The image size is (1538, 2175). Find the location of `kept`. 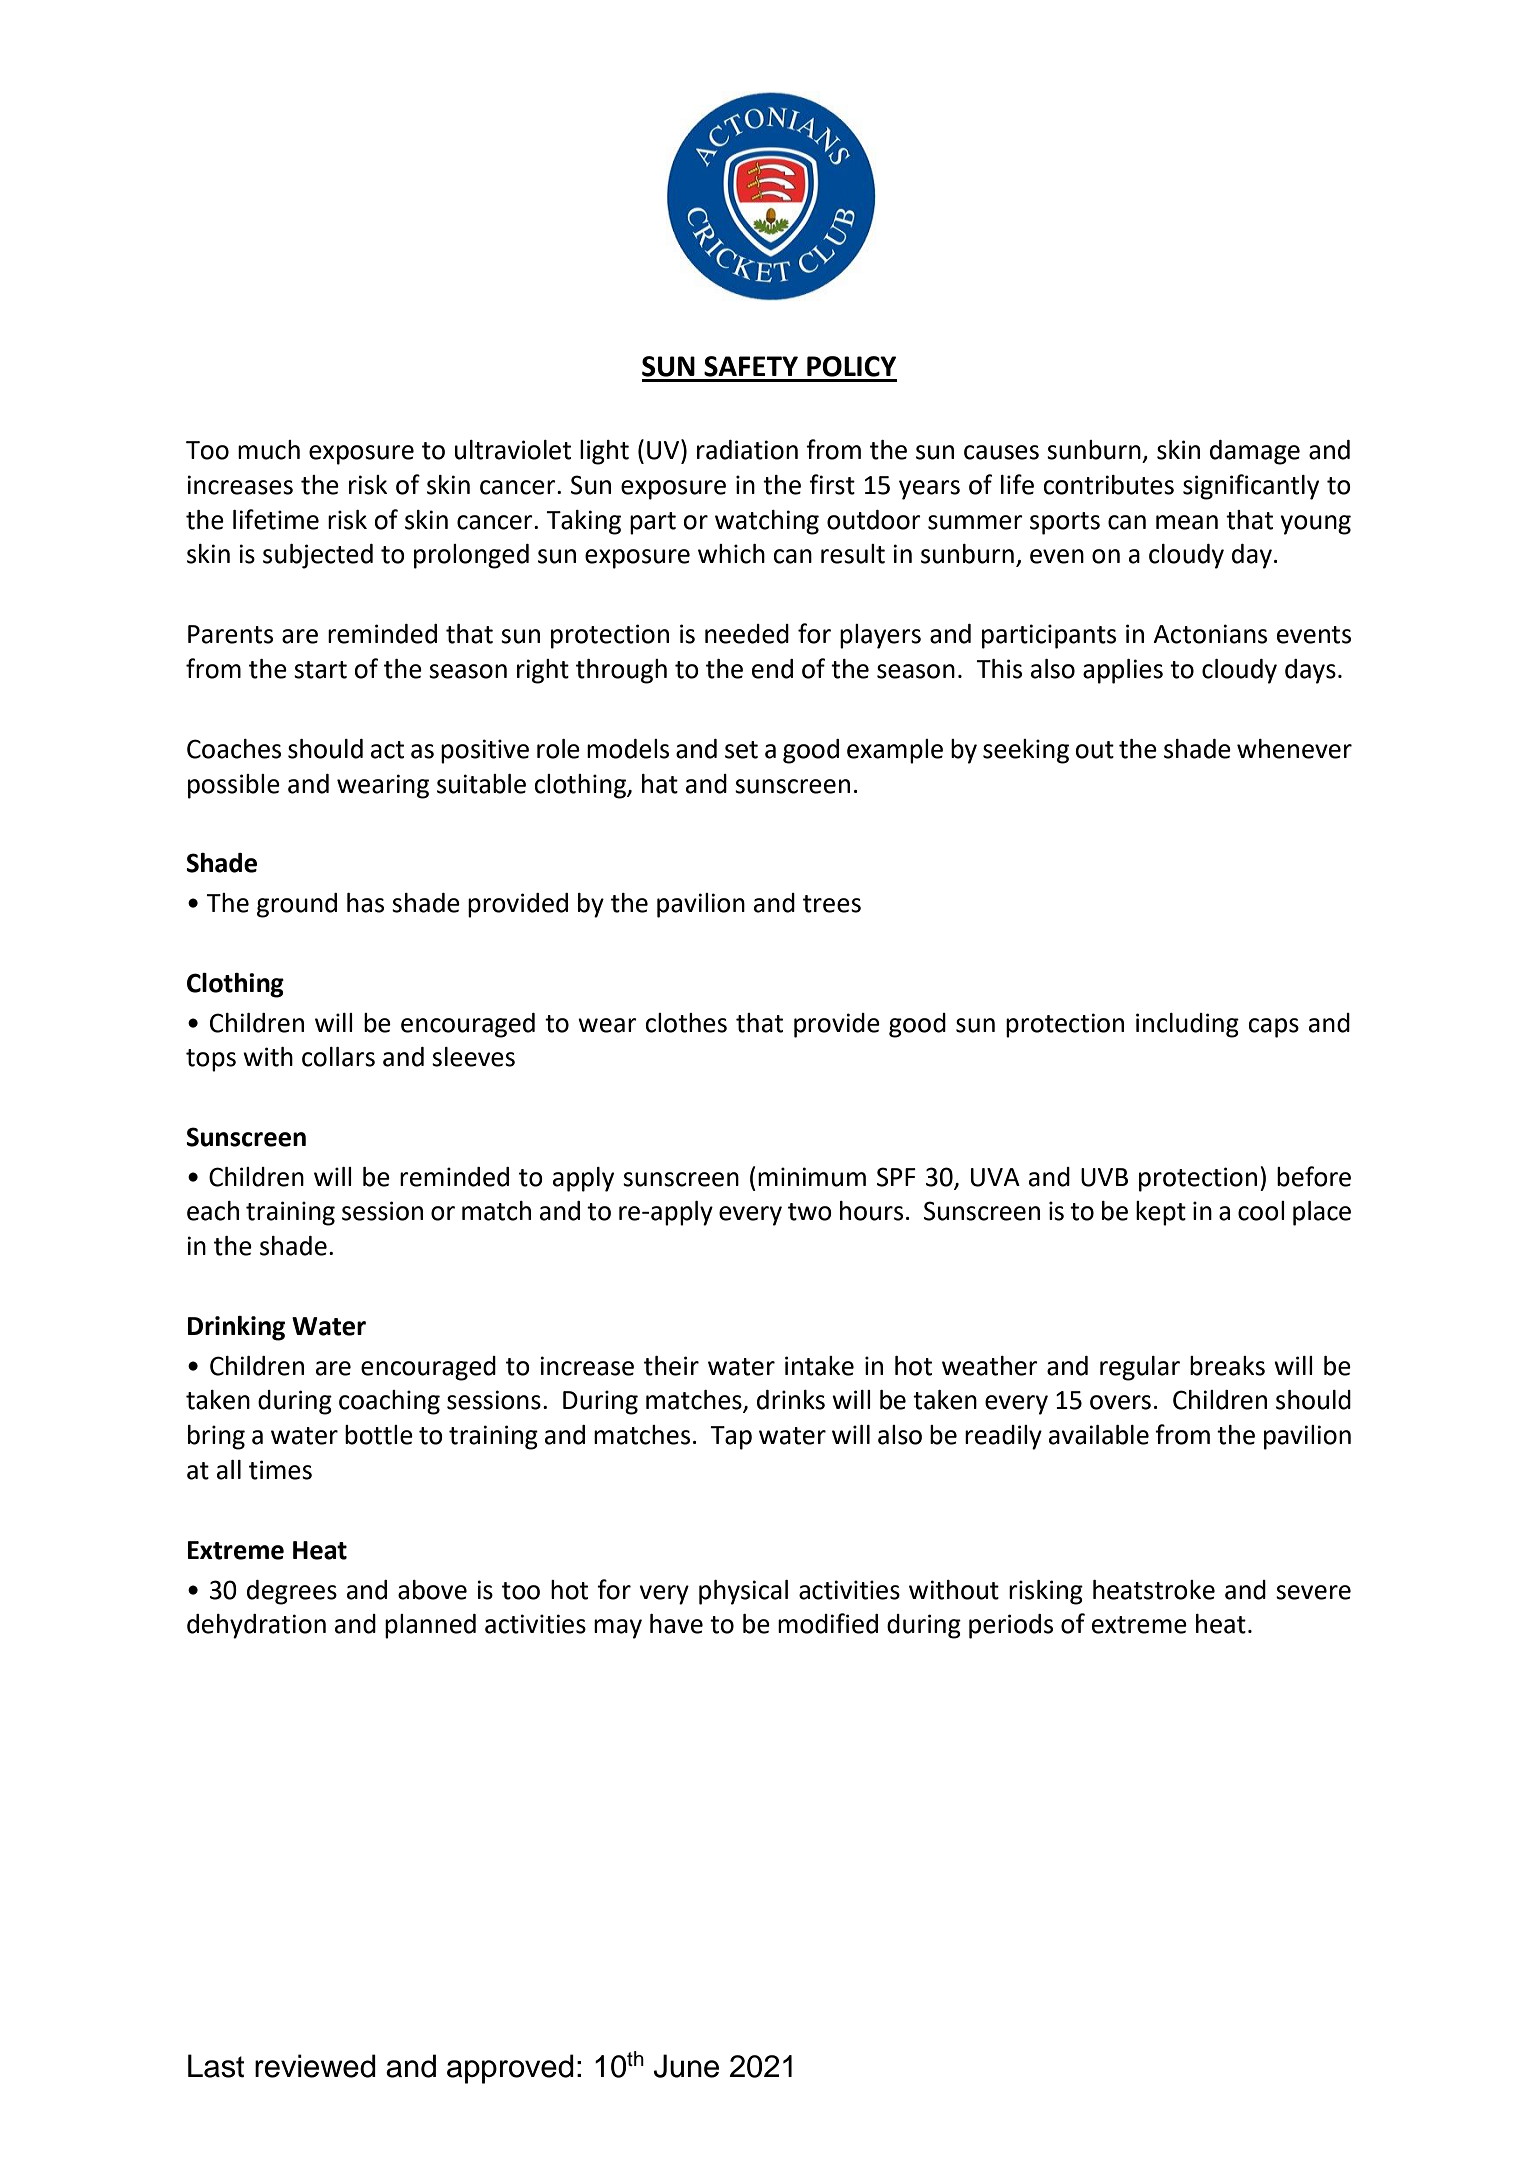

kept is located at coordinates (1161, 1213).
